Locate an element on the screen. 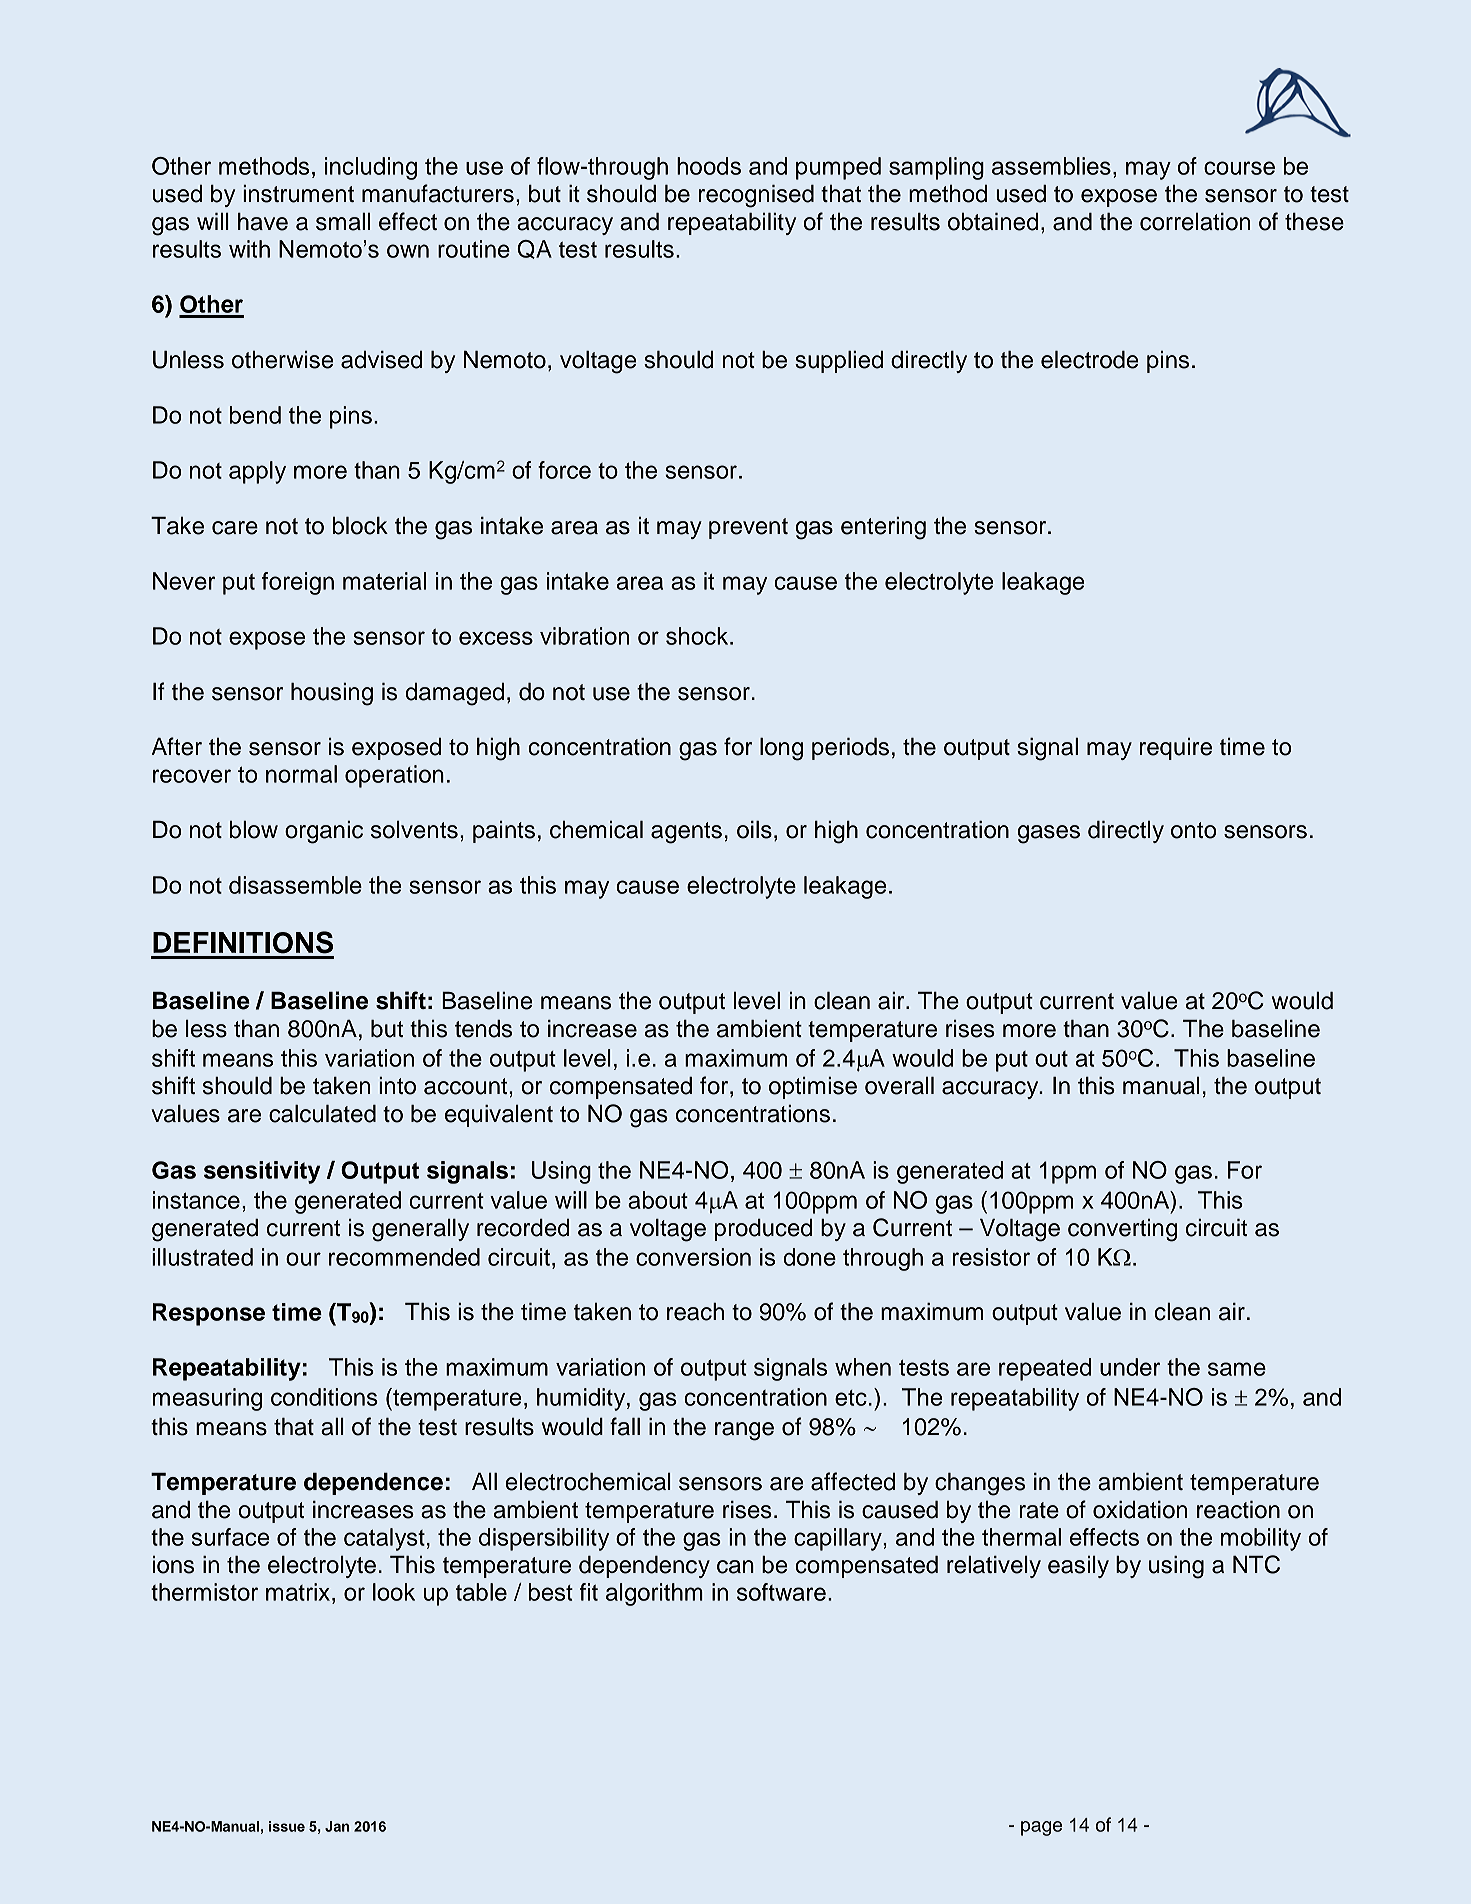 This screenshot has width=1471, height=1904. Jan is located at coordinates (337, 1826).
